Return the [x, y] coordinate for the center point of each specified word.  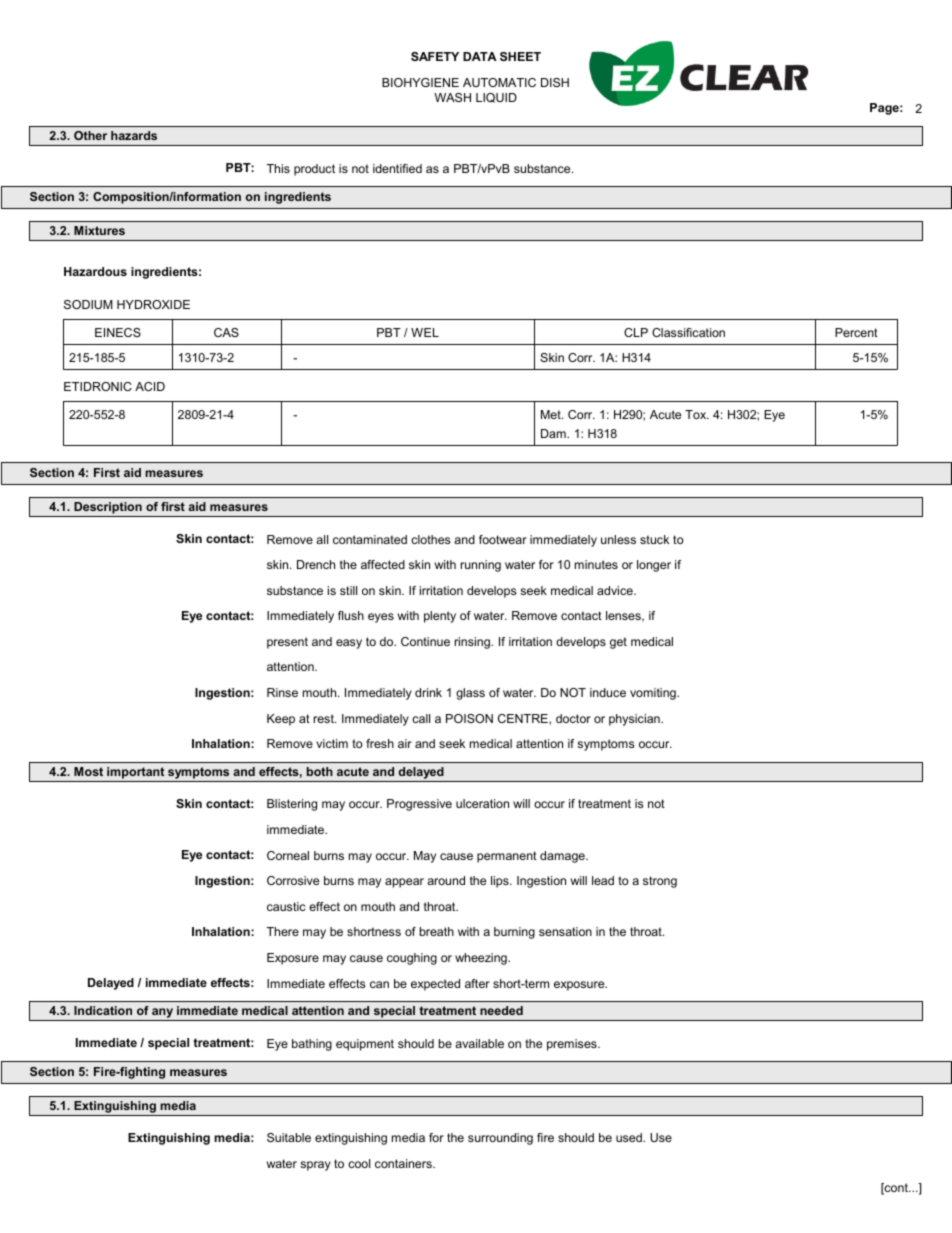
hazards [134, 135]
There [282, 931]
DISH [555, 82]
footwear [503, 539]
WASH [452, 97]
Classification [688, 332]
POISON [469, 718]
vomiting [654, 694]
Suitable [289, 1137]
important [136, 774]
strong [660, 882]
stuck [654, 539]
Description [108, 509]
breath [437, 931]
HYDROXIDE [153, 304]
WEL [425, 332]
